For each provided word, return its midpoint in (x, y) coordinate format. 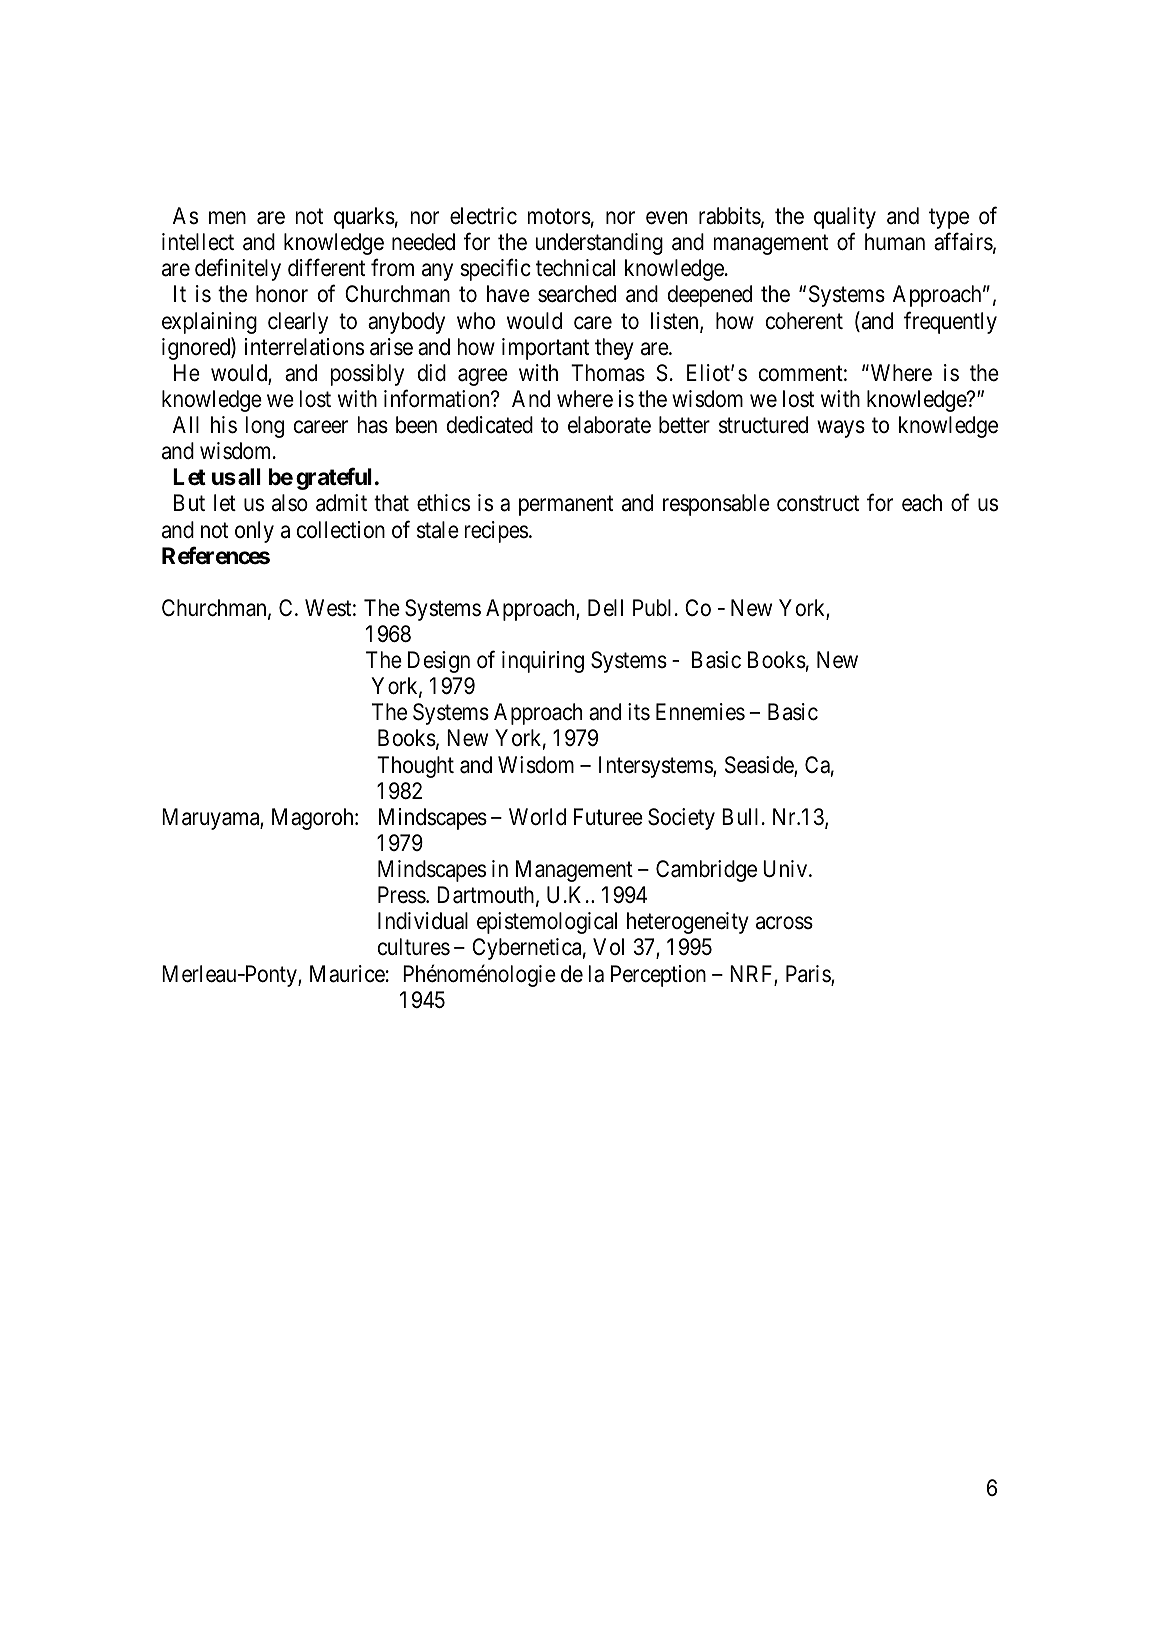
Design (439, 662)
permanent (566, 506)
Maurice (347, 974)
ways (841, 429)
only (254, 532)
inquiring (543, 662)
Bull (740, 816)
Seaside (760, 766)
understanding (599, 244)
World (537, 816)
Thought (415, 767)
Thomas (608, 373)
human (895, 242)
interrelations (304, 347)
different (326, 268)
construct (818, 504)
